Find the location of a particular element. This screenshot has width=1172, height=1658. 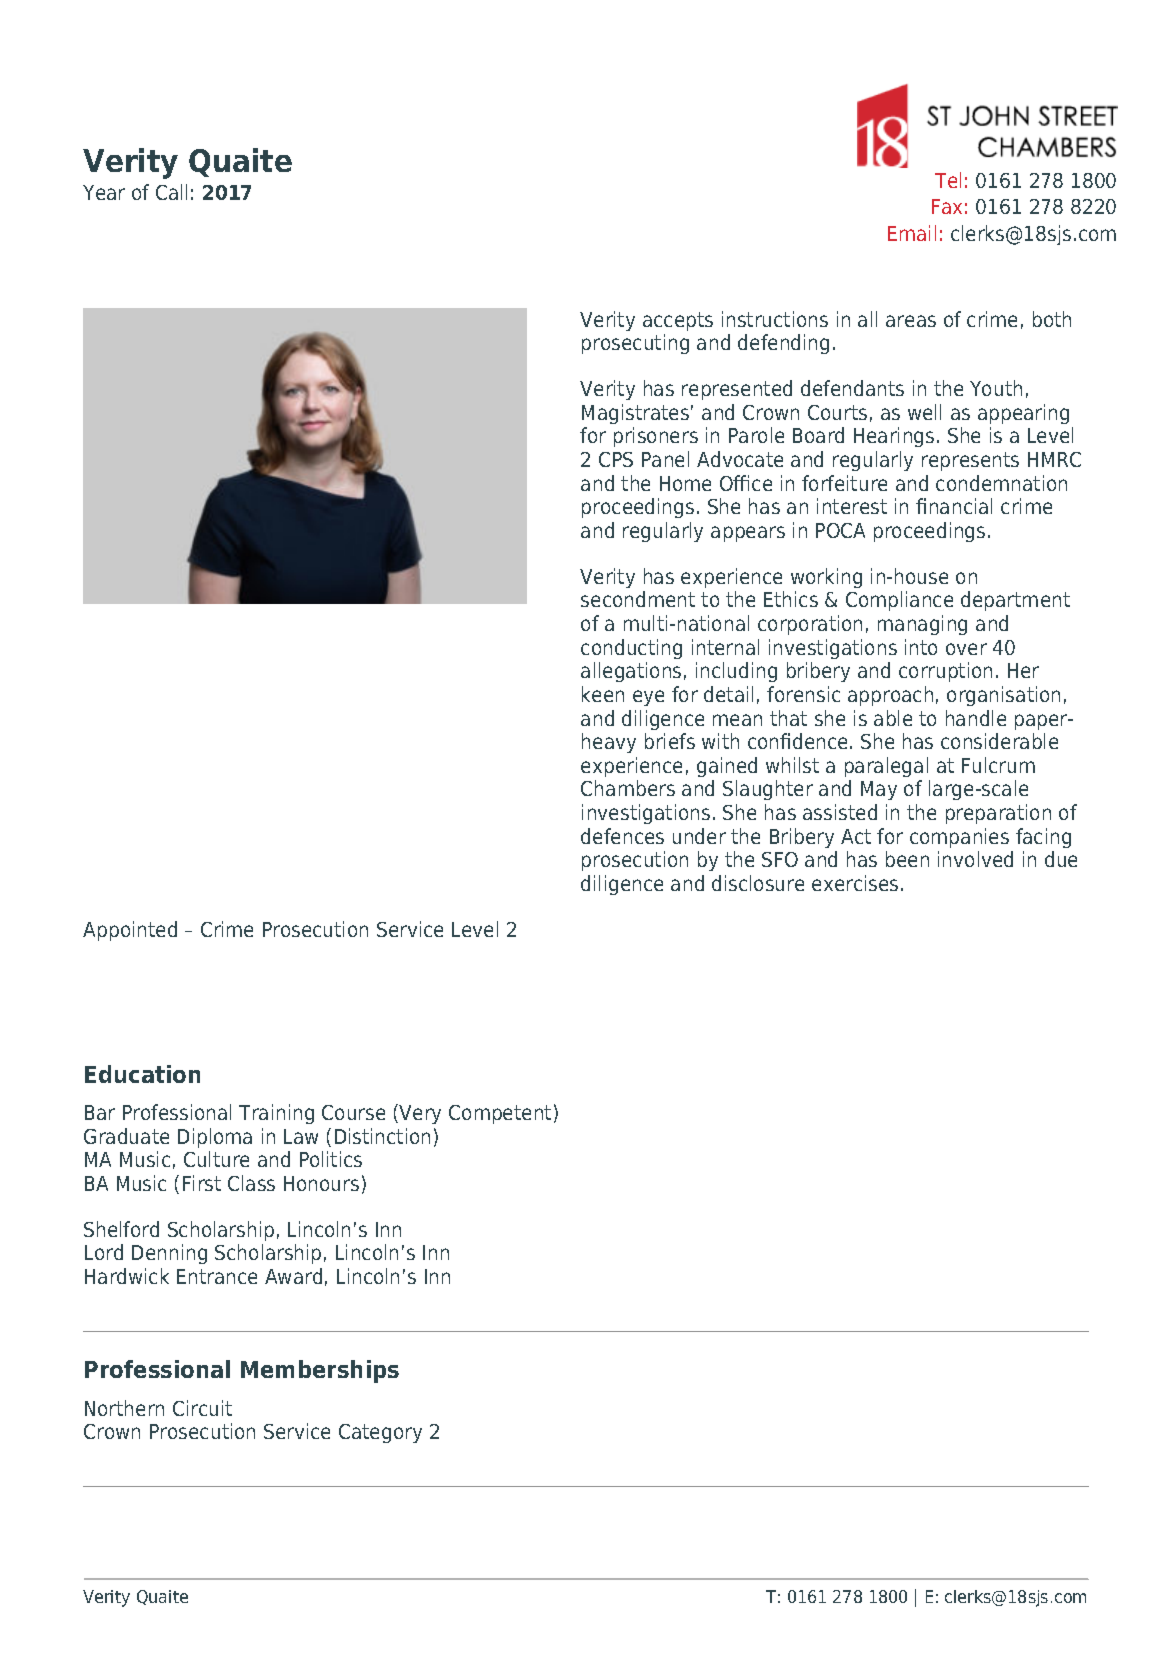

exercises is located at coordinates (855, 883).
